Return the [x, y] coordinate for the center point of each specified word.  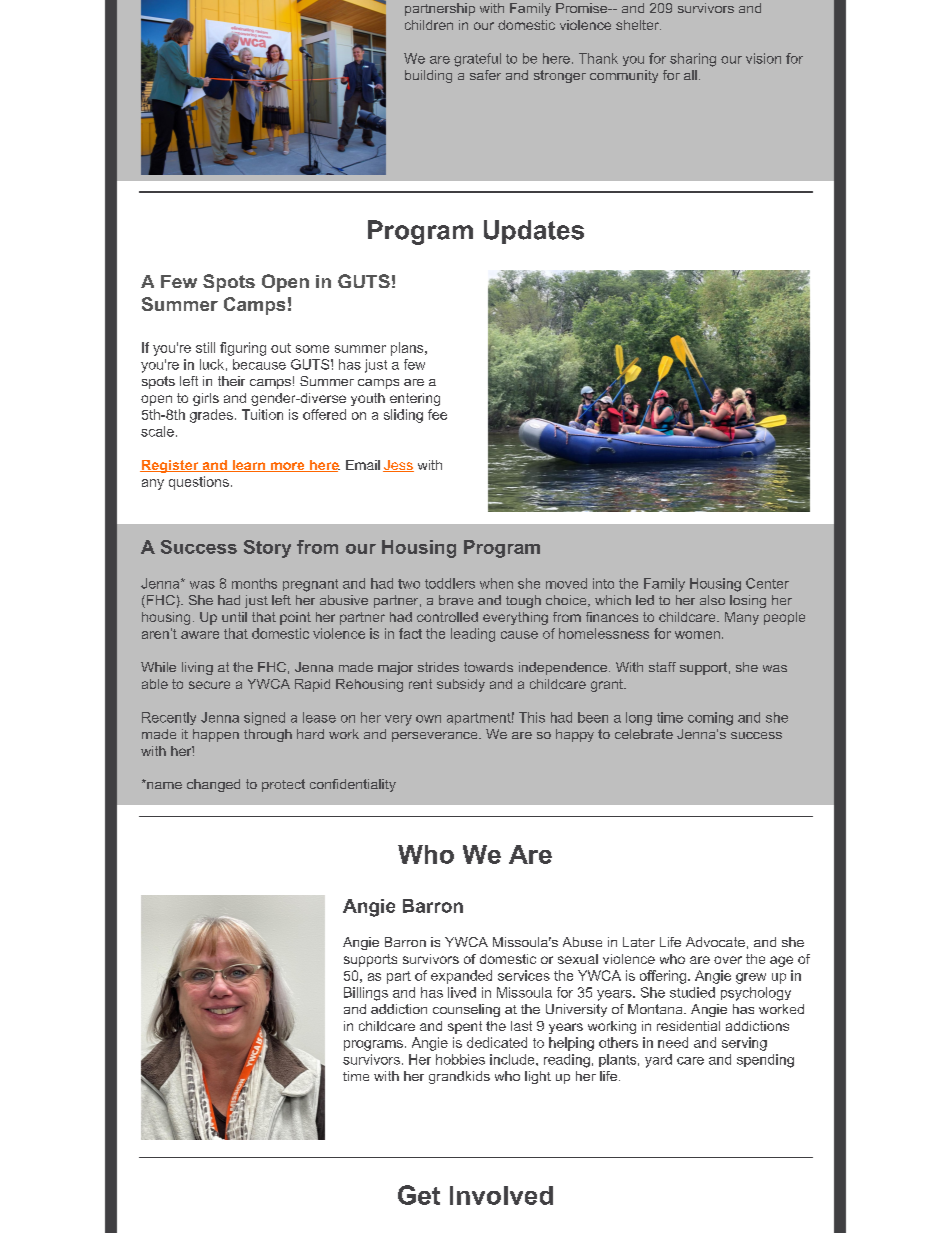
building [428, 76]
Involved [501, 1195]
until [234, 617]
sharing [693, 60]
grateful [477, 60]
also [712, 600]
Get [419, 1195]
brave [456, 600]
